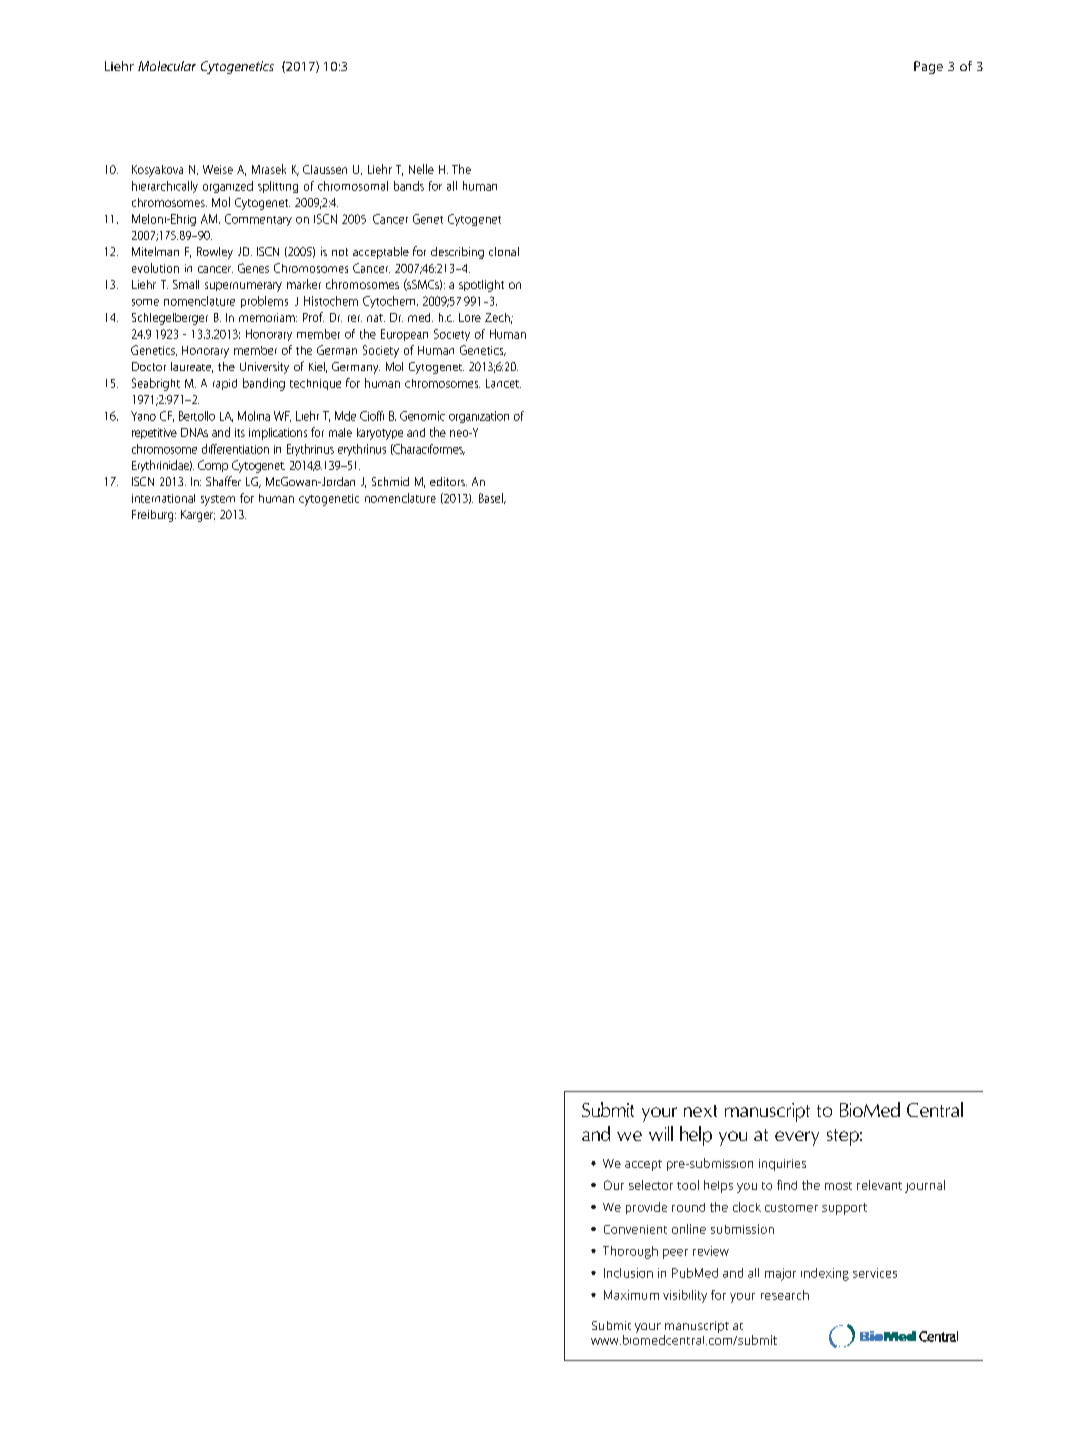 This page has width=1087, height=1444. Describe the element at coordinates (503, 383) in the page. I see `Lancet` at that location.
